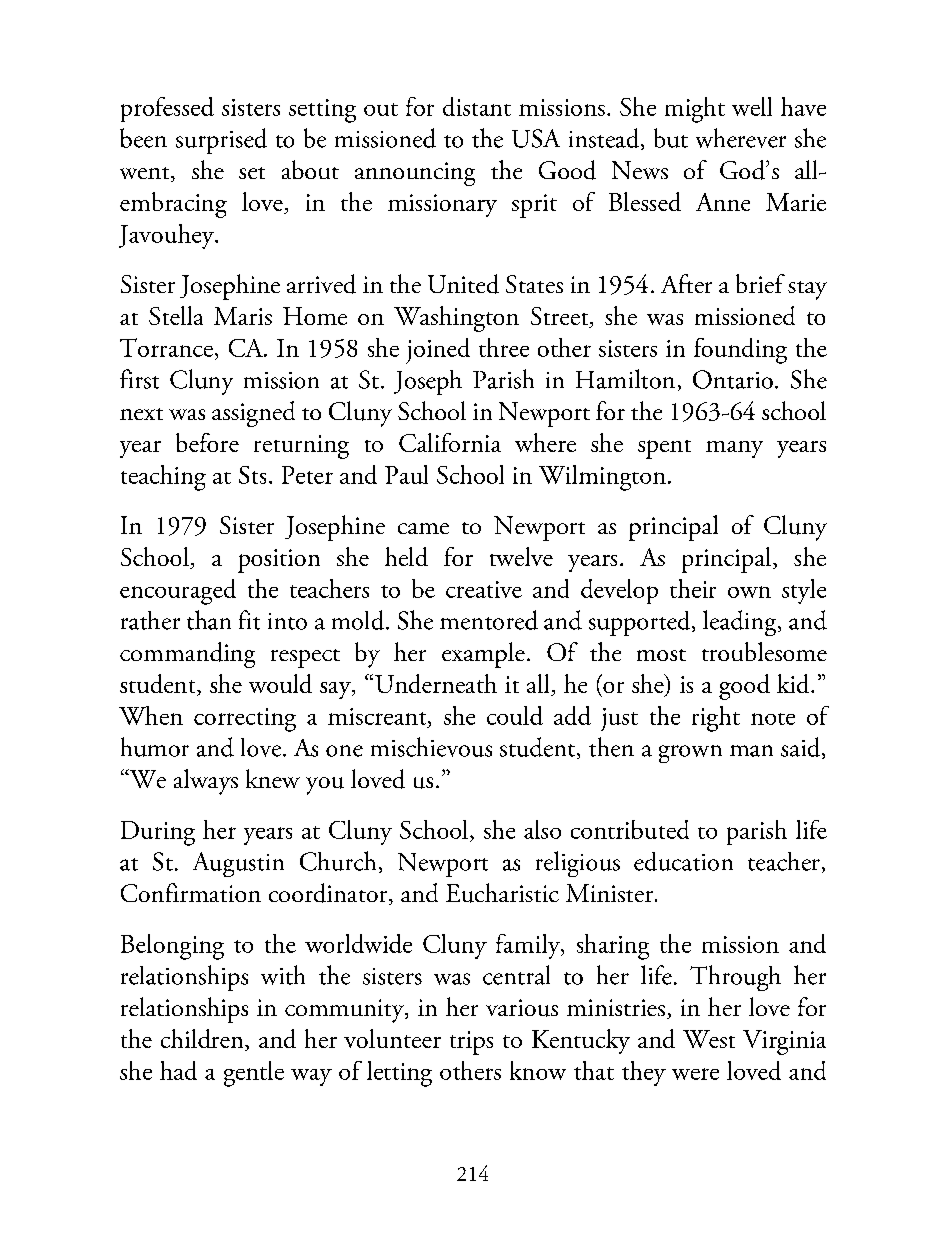 Image resolution: width=952 pixels, height=1233 pixels. I want to click on surprised, so click(221, 141).
